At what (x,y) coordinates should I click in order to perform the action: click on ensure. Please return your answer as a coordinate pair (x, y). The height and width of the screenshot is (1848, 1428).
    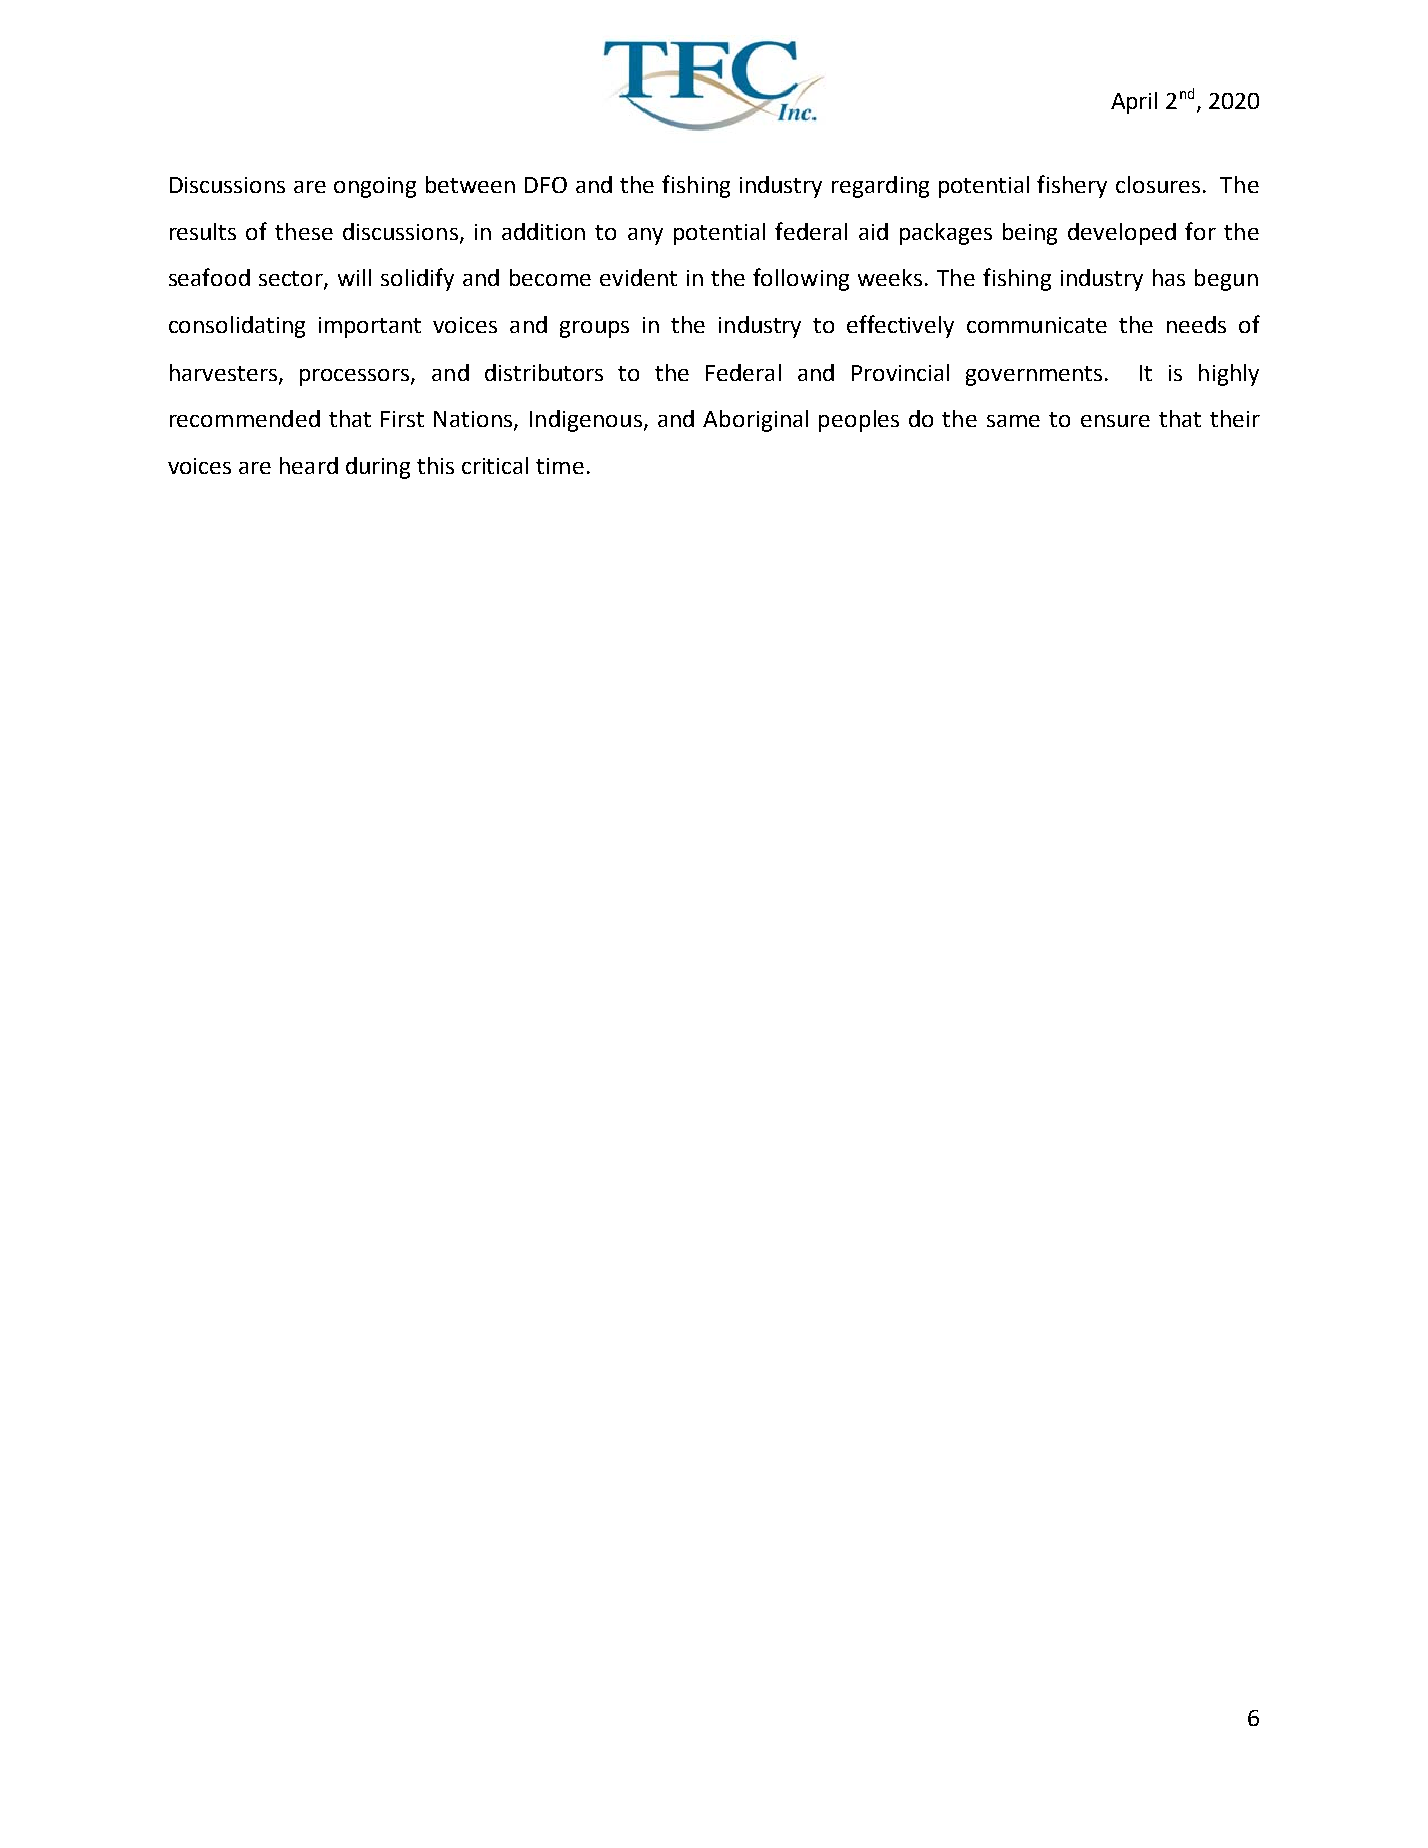
    Looking at the image, I should click on (1115, 421).
